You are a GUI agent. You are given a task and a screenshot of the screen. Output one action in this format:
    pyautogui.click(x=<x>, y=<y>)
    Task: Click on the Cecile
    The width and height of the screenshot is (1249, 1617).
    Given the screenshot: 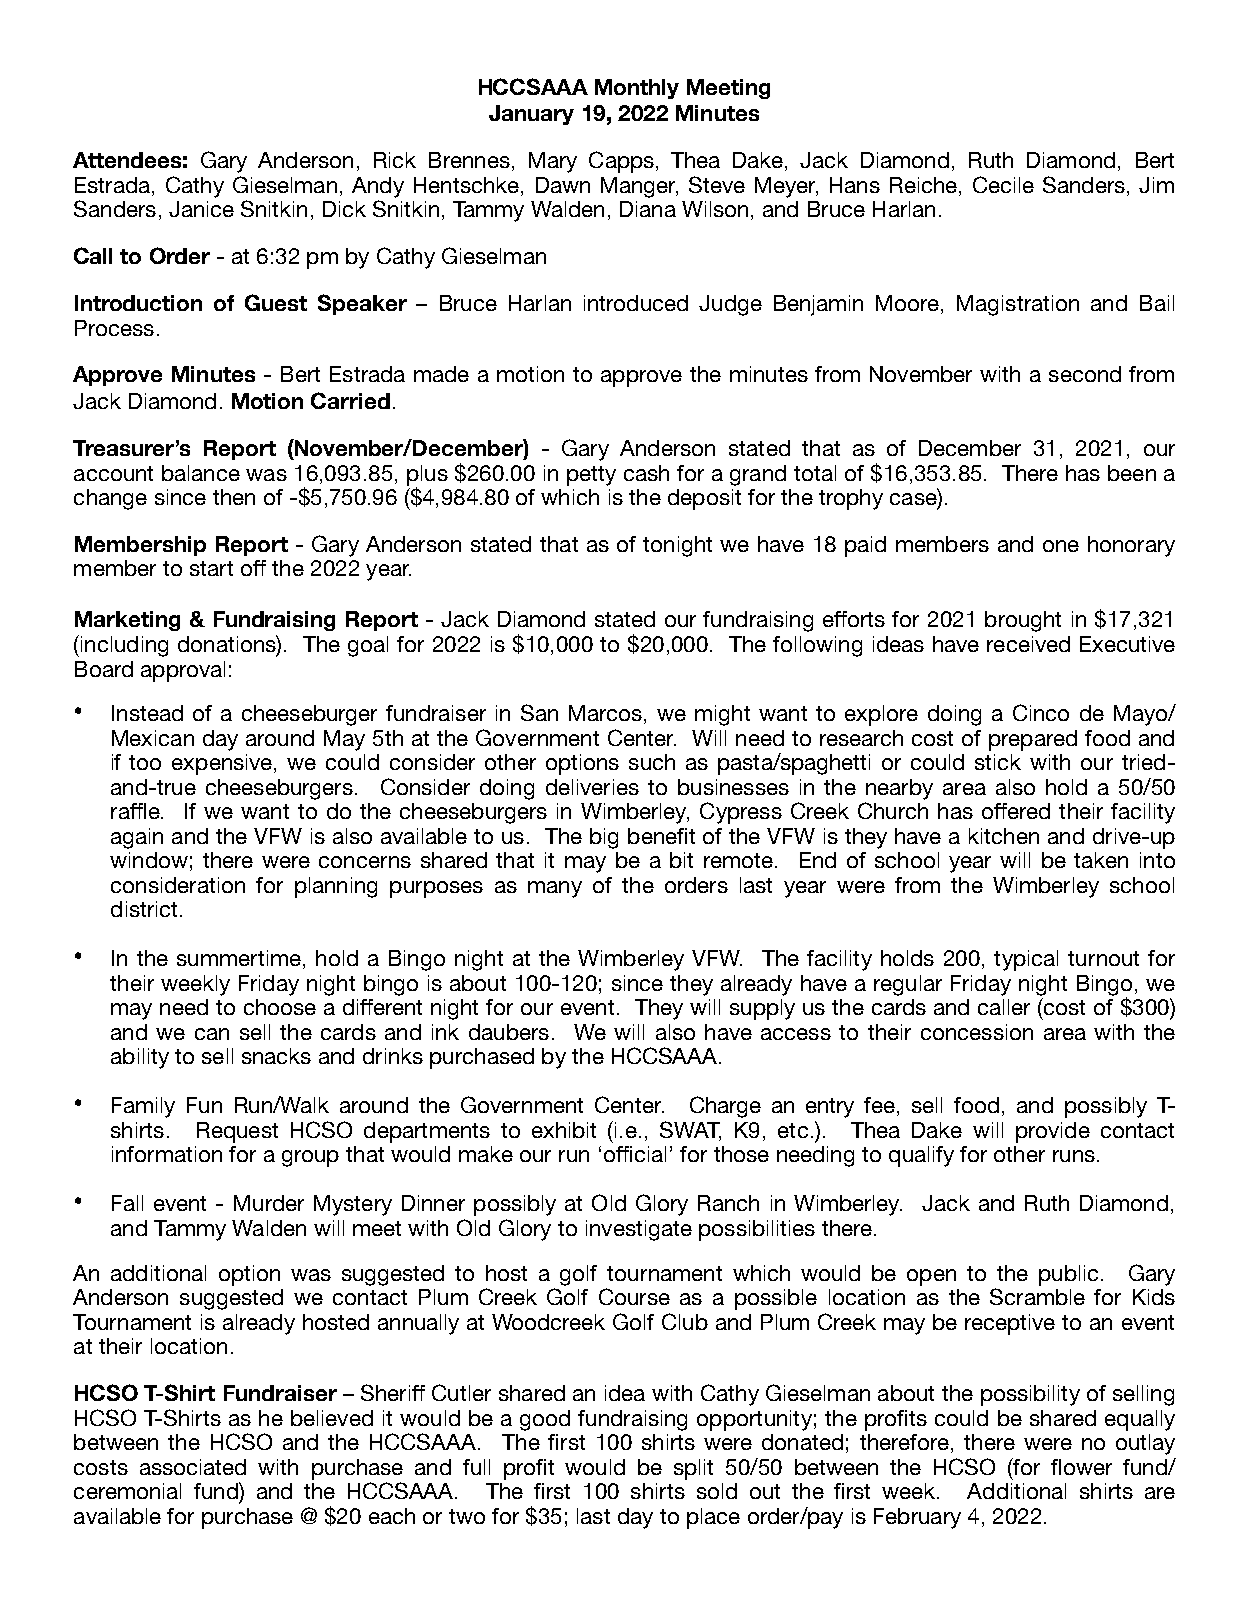 What is the action you would take?
    pyautogui.click(x=1003, y=184)
